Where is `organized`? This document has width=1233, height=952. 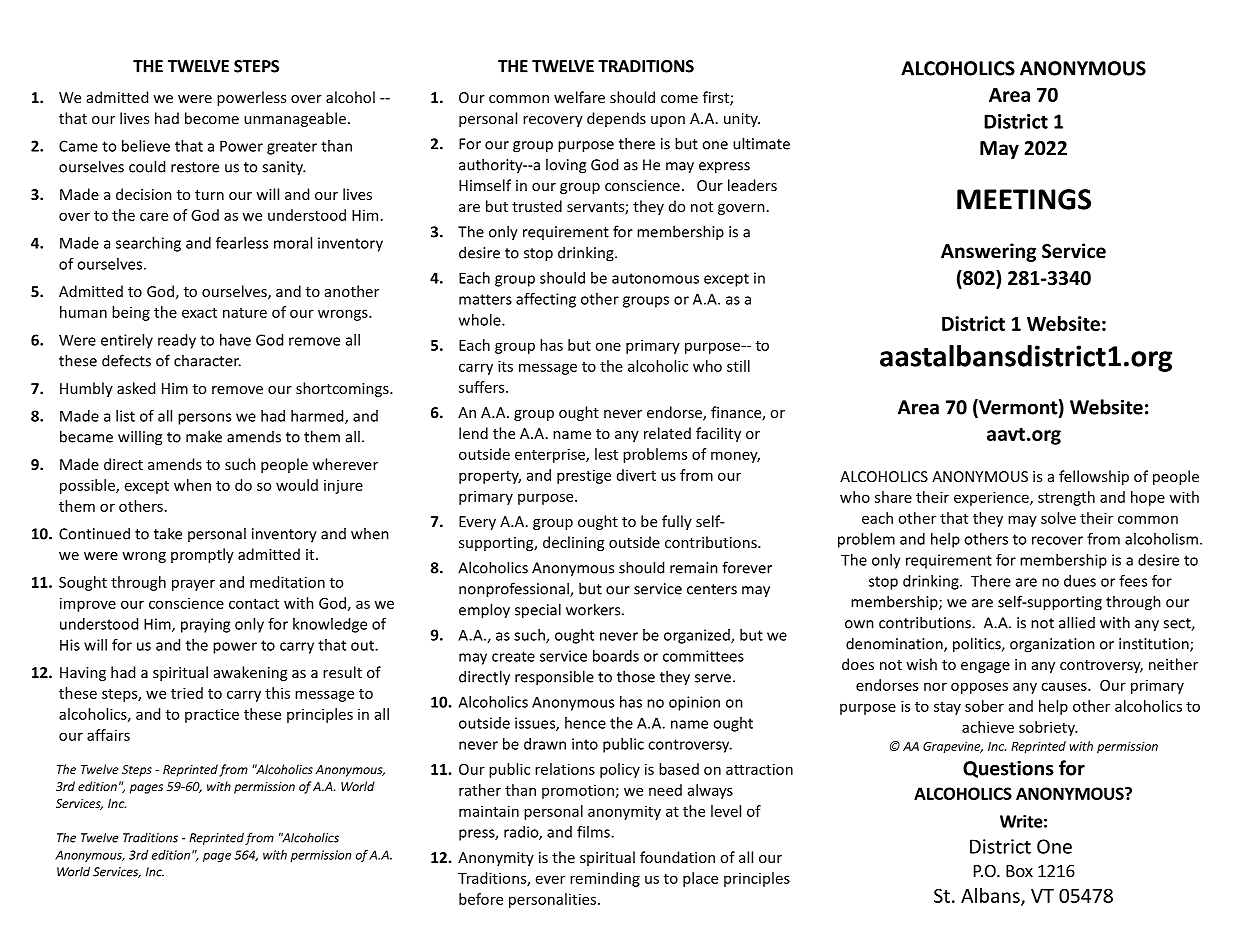
organized is located at coordinates (698, 636).
